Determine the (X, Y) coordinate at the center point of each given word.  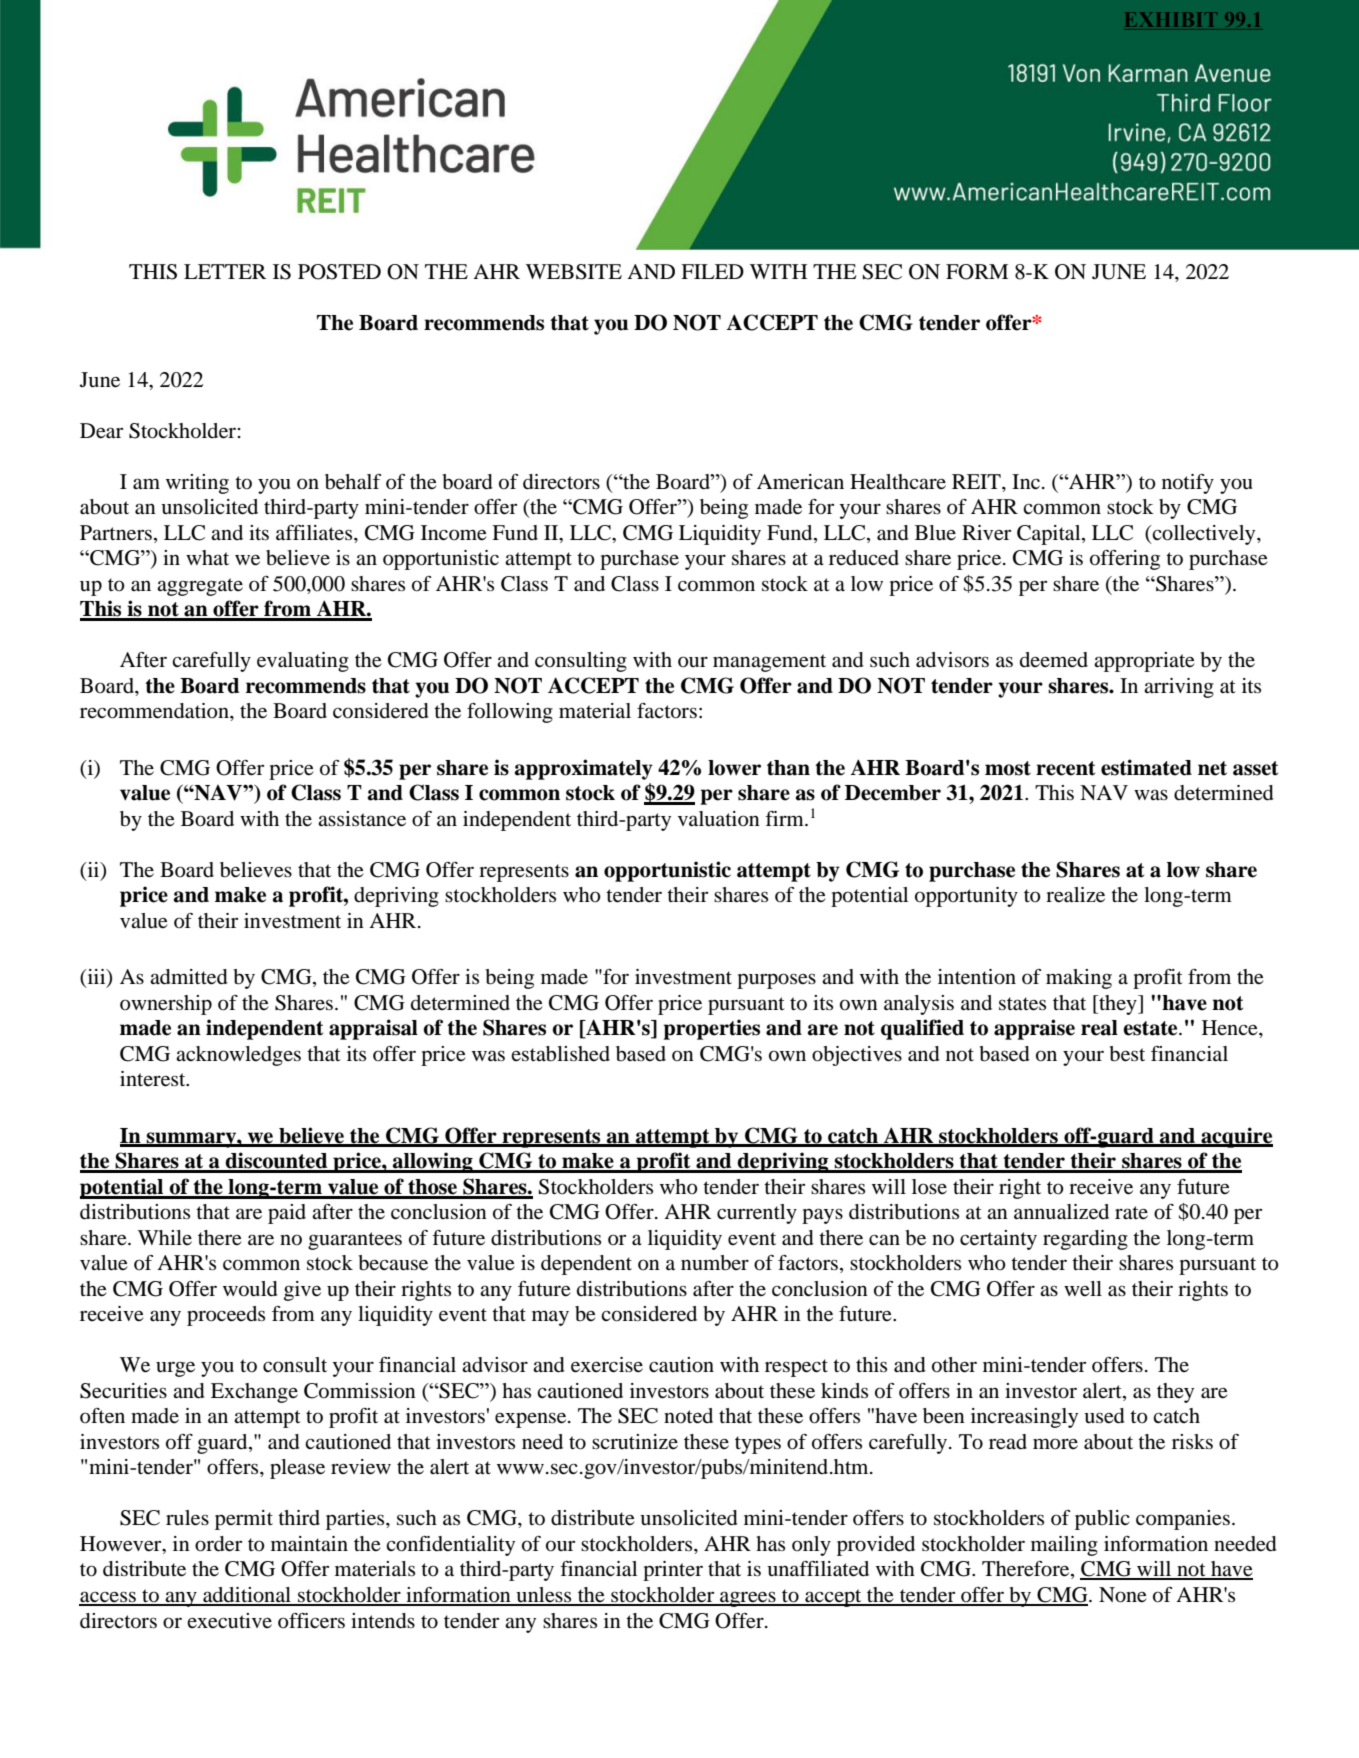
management (769, 663)
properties (712, 1029)
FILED (712, 271)
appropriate (1144, 662)
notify (1188, 484)
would (250, 1289)
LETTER (225, 271)
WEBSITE (574, 272)
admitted (189, 977)
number (715, 1263)
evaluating (303, 662)
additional (247, 1596)
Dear (101, 431)
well (1083, 1289)
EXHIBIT (1169, 20)
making (1079, 979)
